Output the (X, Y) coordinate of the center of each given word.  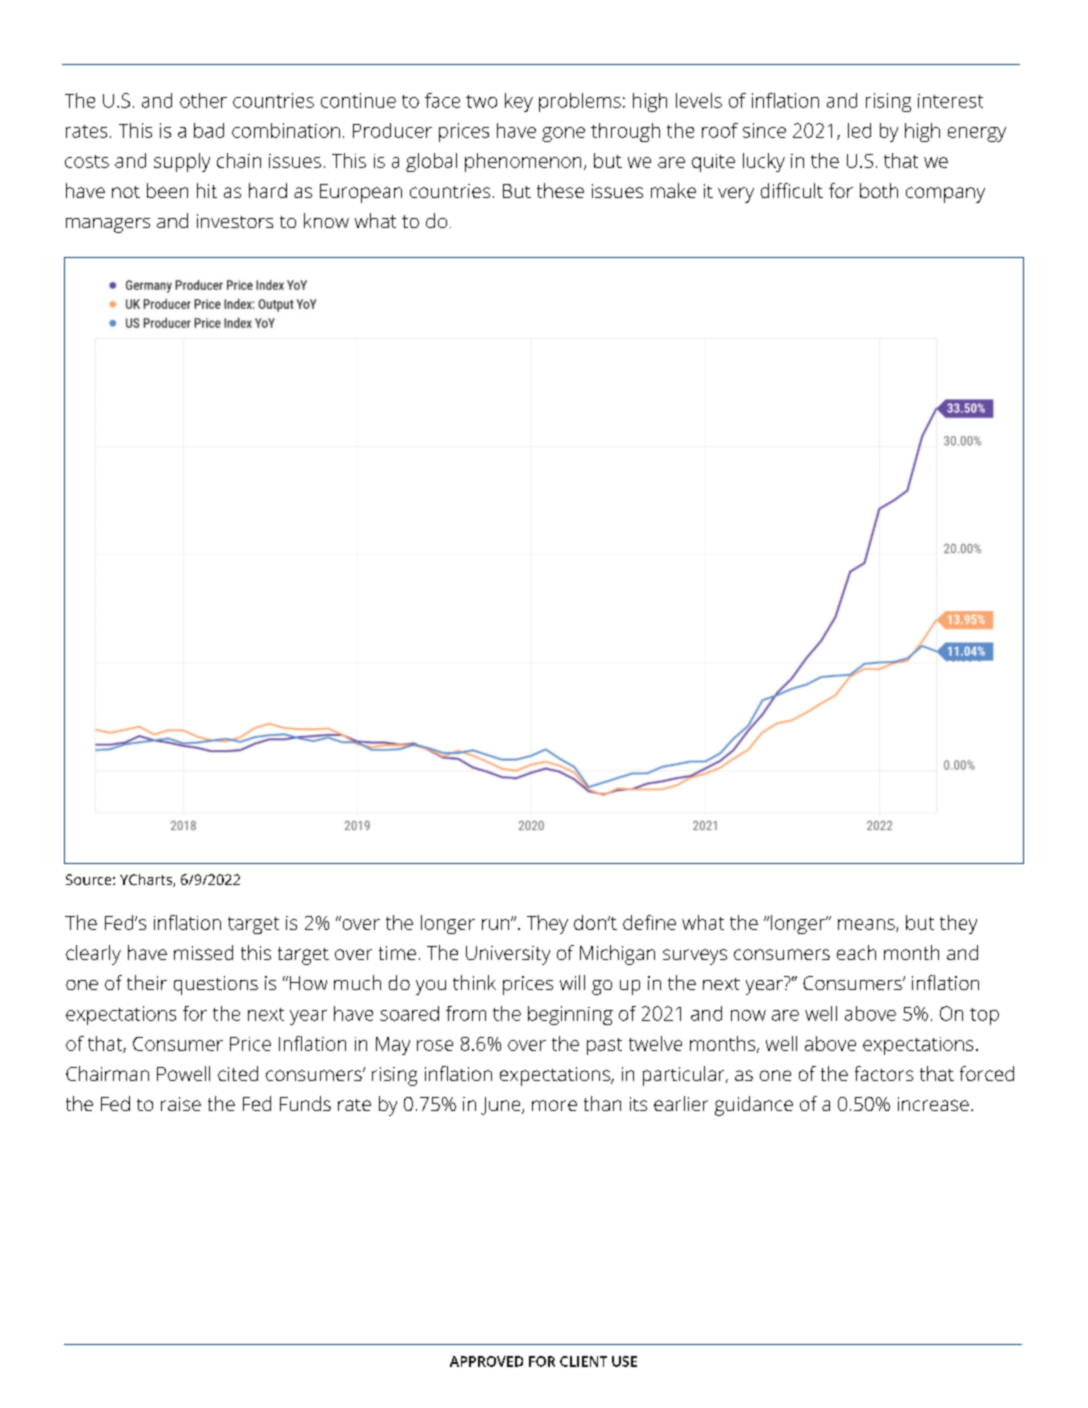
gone (563, 134)
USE (624, 1361)
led (859, 130)
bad (209, 130)
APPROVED (486, 1361)
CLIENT (583, 1361)
